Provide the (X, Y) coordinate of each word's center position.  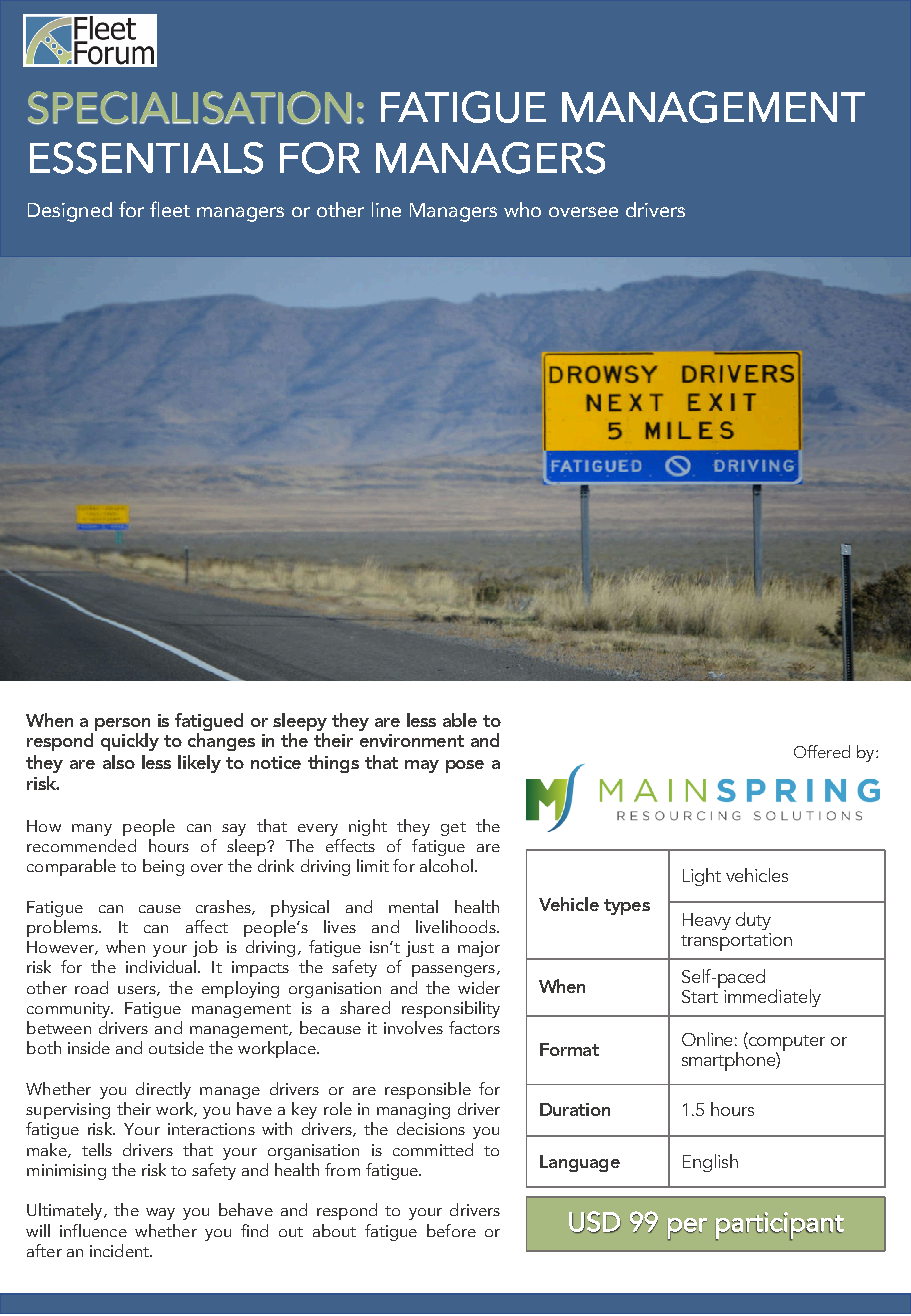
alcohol (446, 865)
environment (412, 740)
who (522, 209)
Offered (822, 751)
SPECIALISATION (189, 108)
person (122, 726)
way (160, 1214)
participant (780, 1226)
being (163, 867)
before (451, 1230)
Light (702, 877)
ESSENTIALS (146, 158)
